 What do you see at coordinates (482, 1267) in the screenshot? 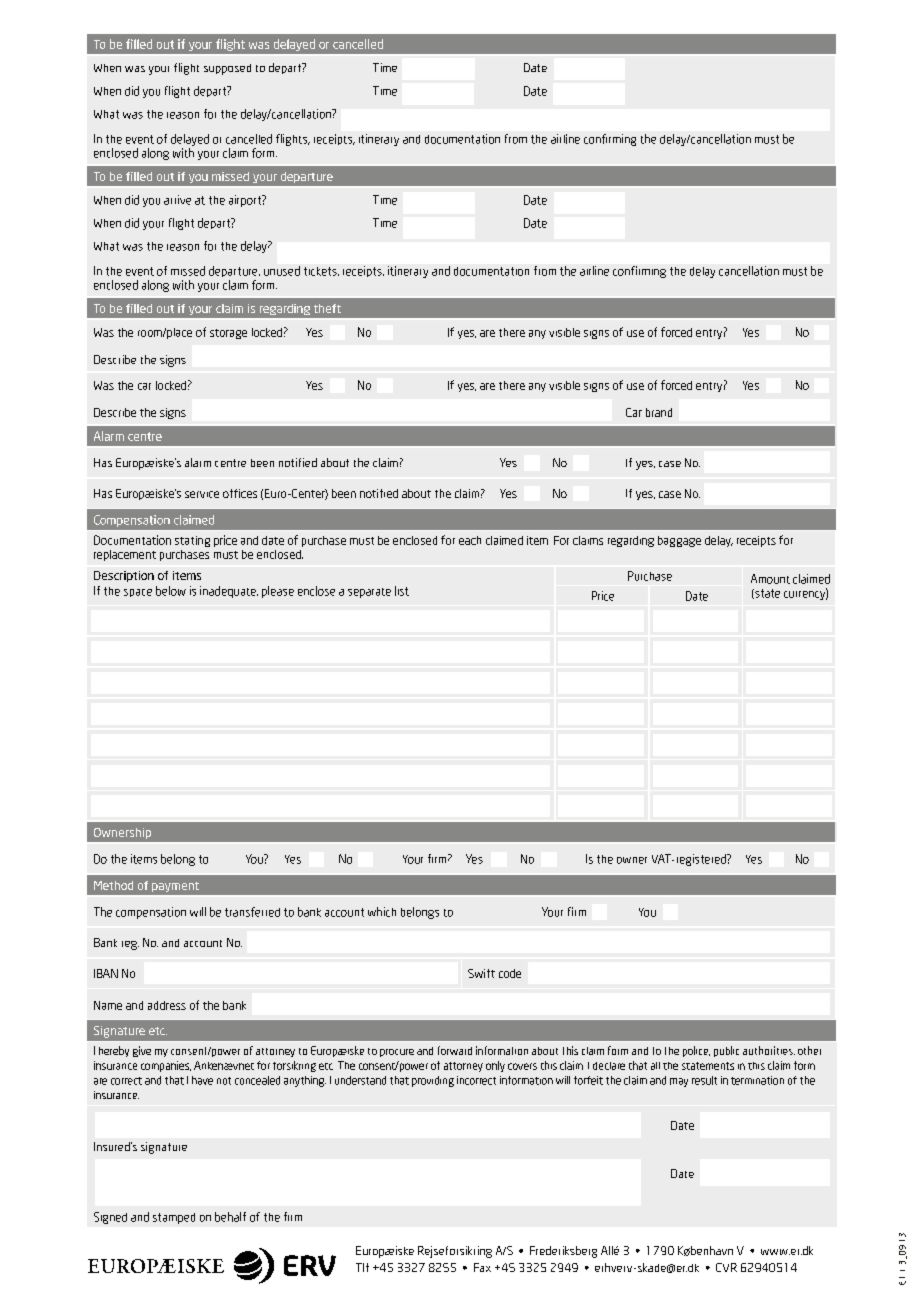
I see `Fax` at bounding box center [482, 1267].
